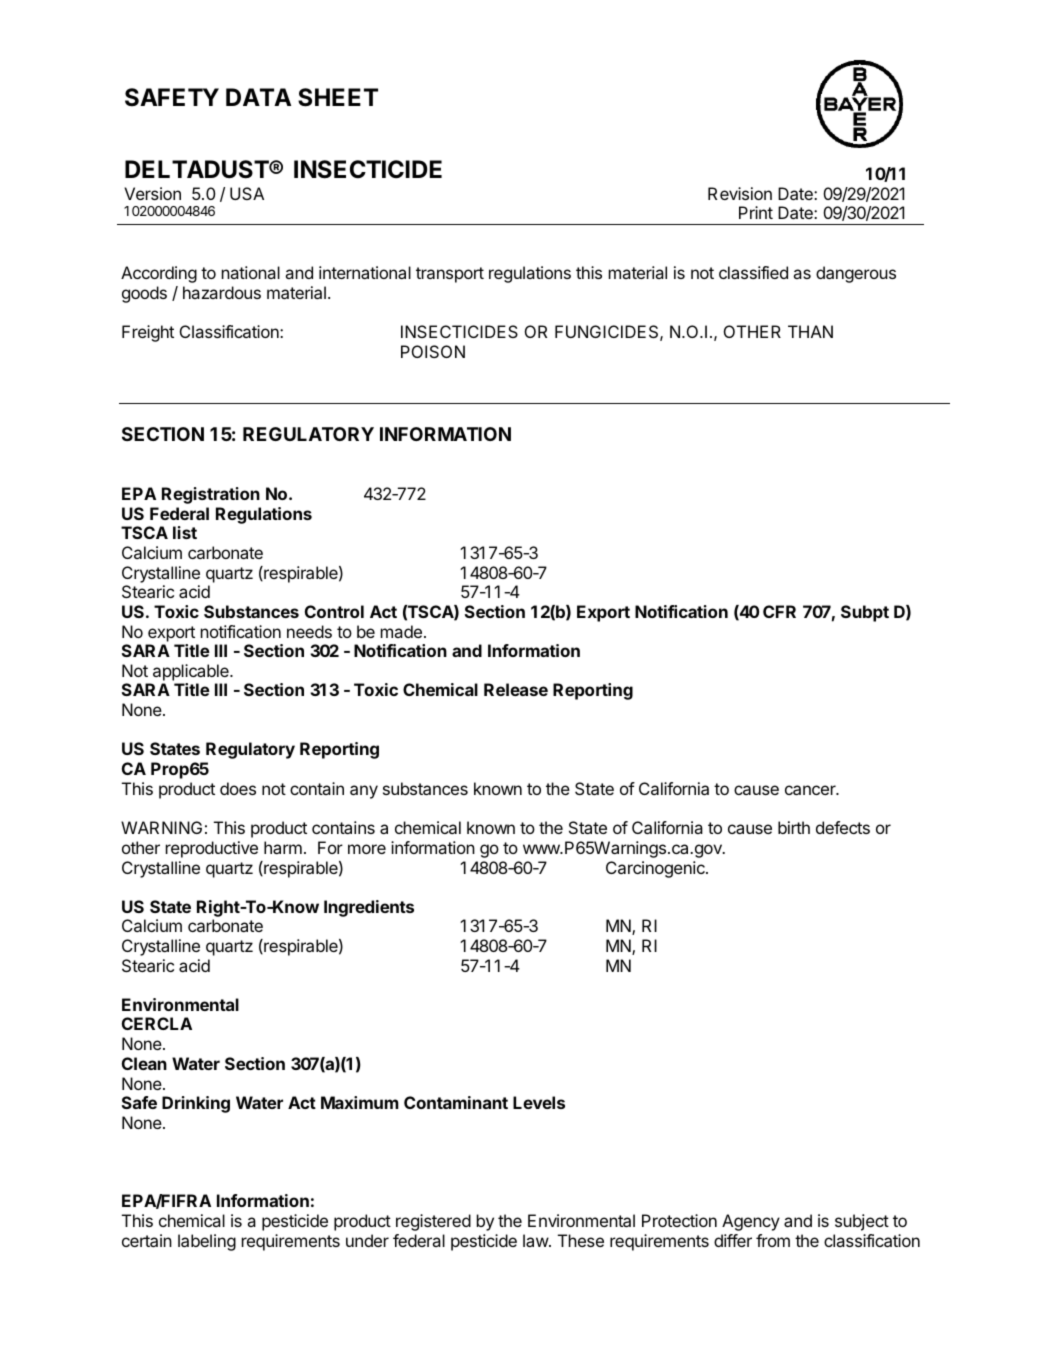  Describe the element at coordinates (516, 689) in the screenshot. I see `Release` at that location.
